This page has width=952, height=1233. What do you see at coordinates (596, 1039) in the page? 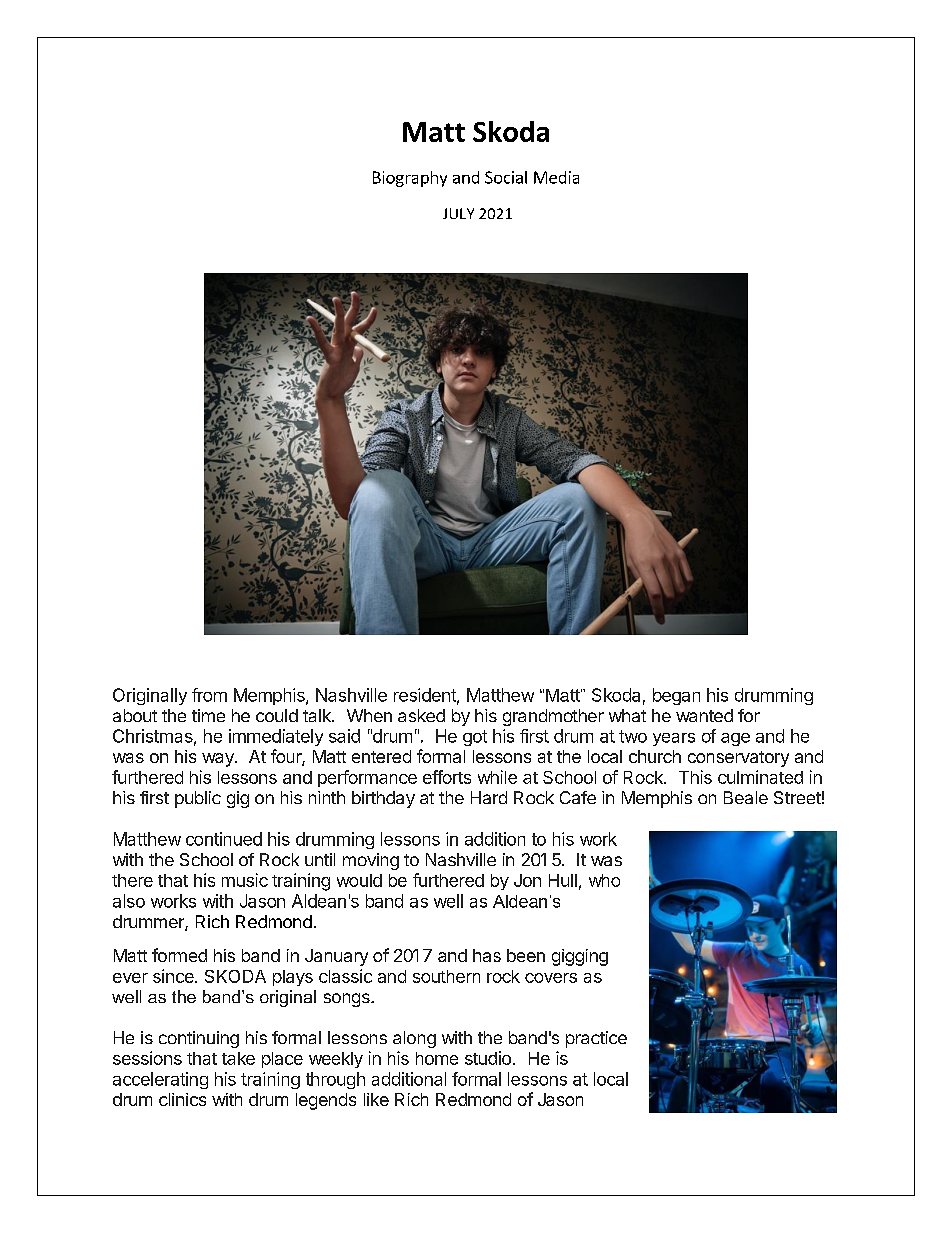
I see `practice` at bounding box center [596, 1039].
